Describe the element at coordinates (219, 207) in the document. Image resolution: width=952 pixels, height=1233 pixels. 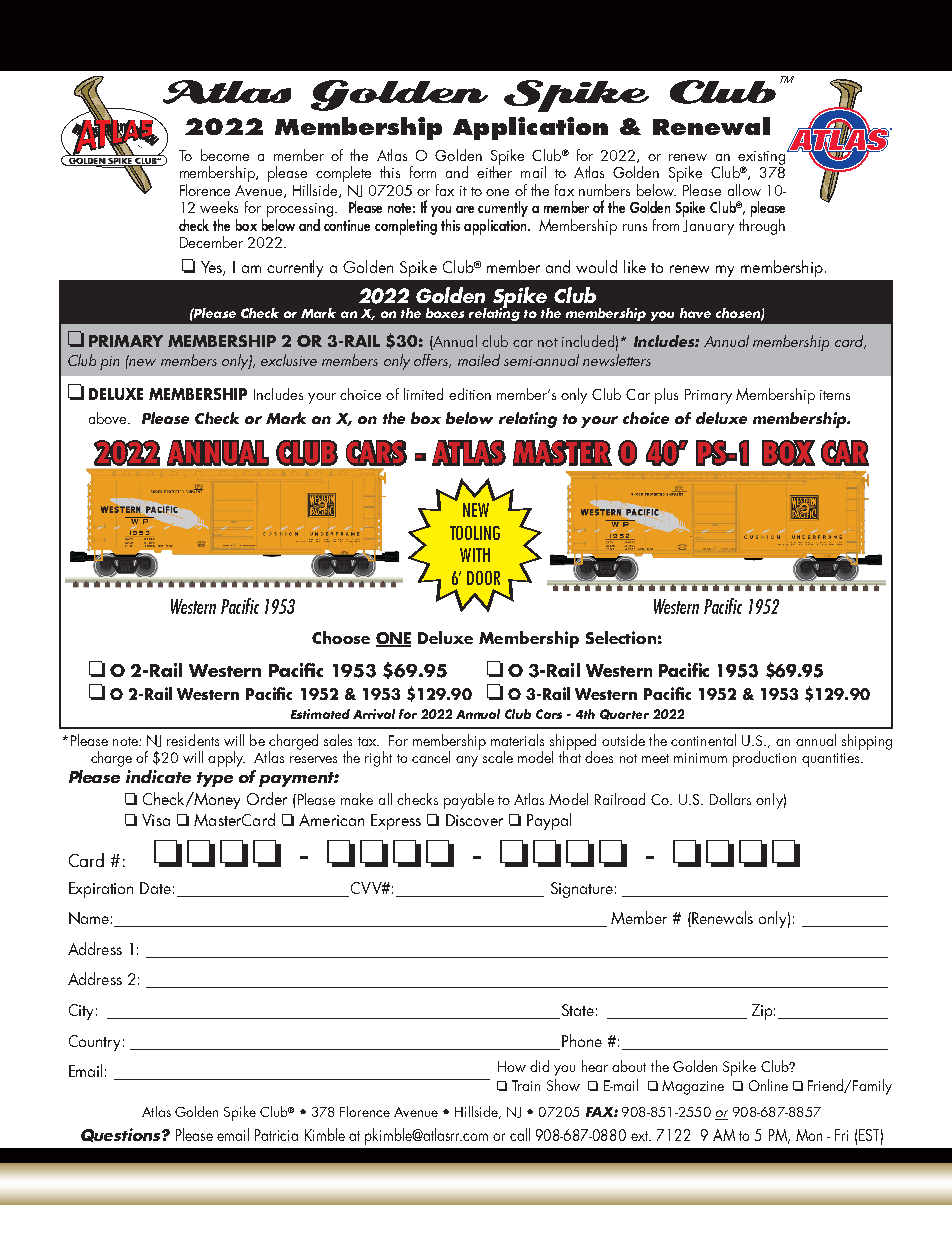
I see `weeks` at that location.
